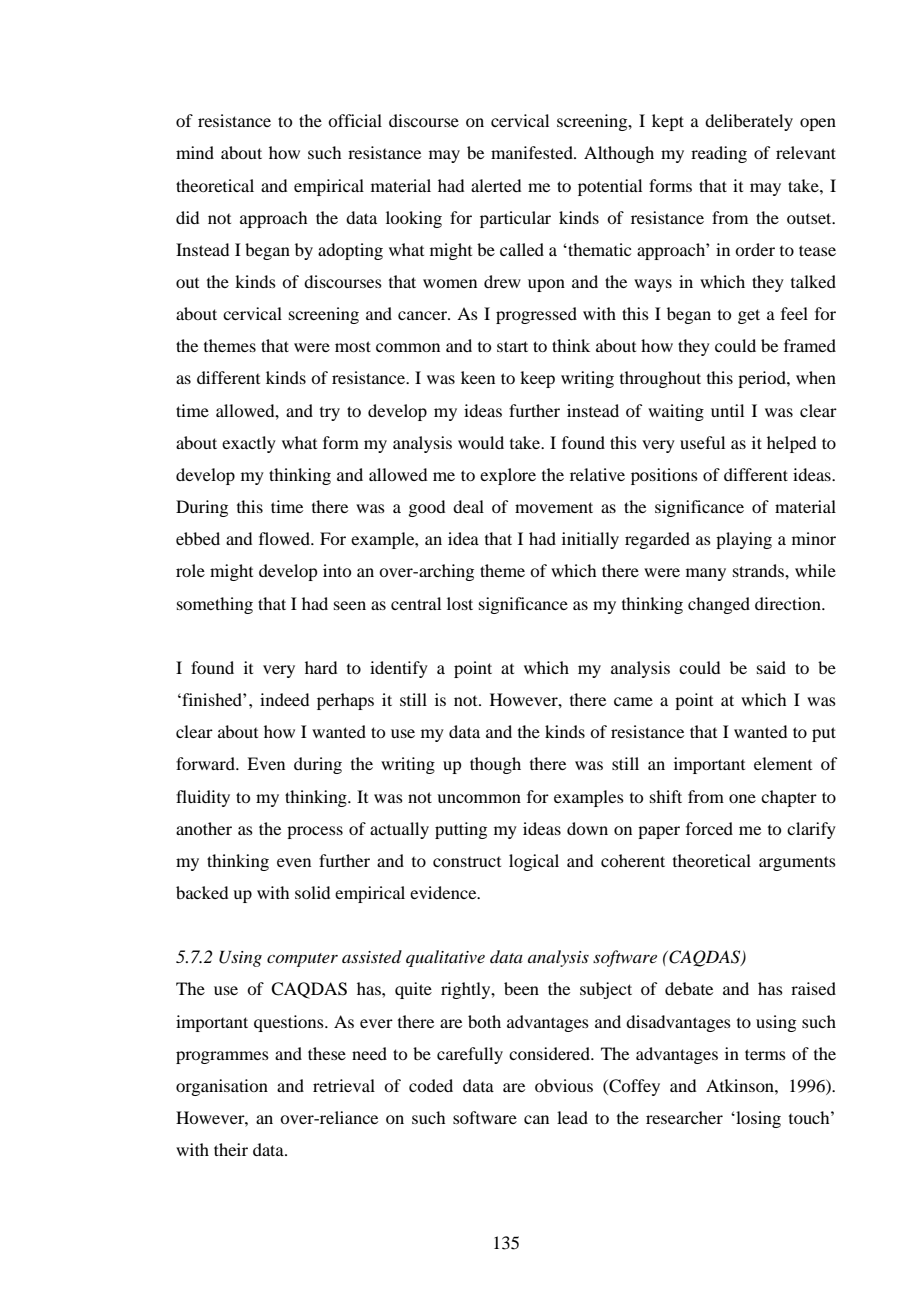  I want to click on manifested, so click(533, 152).
